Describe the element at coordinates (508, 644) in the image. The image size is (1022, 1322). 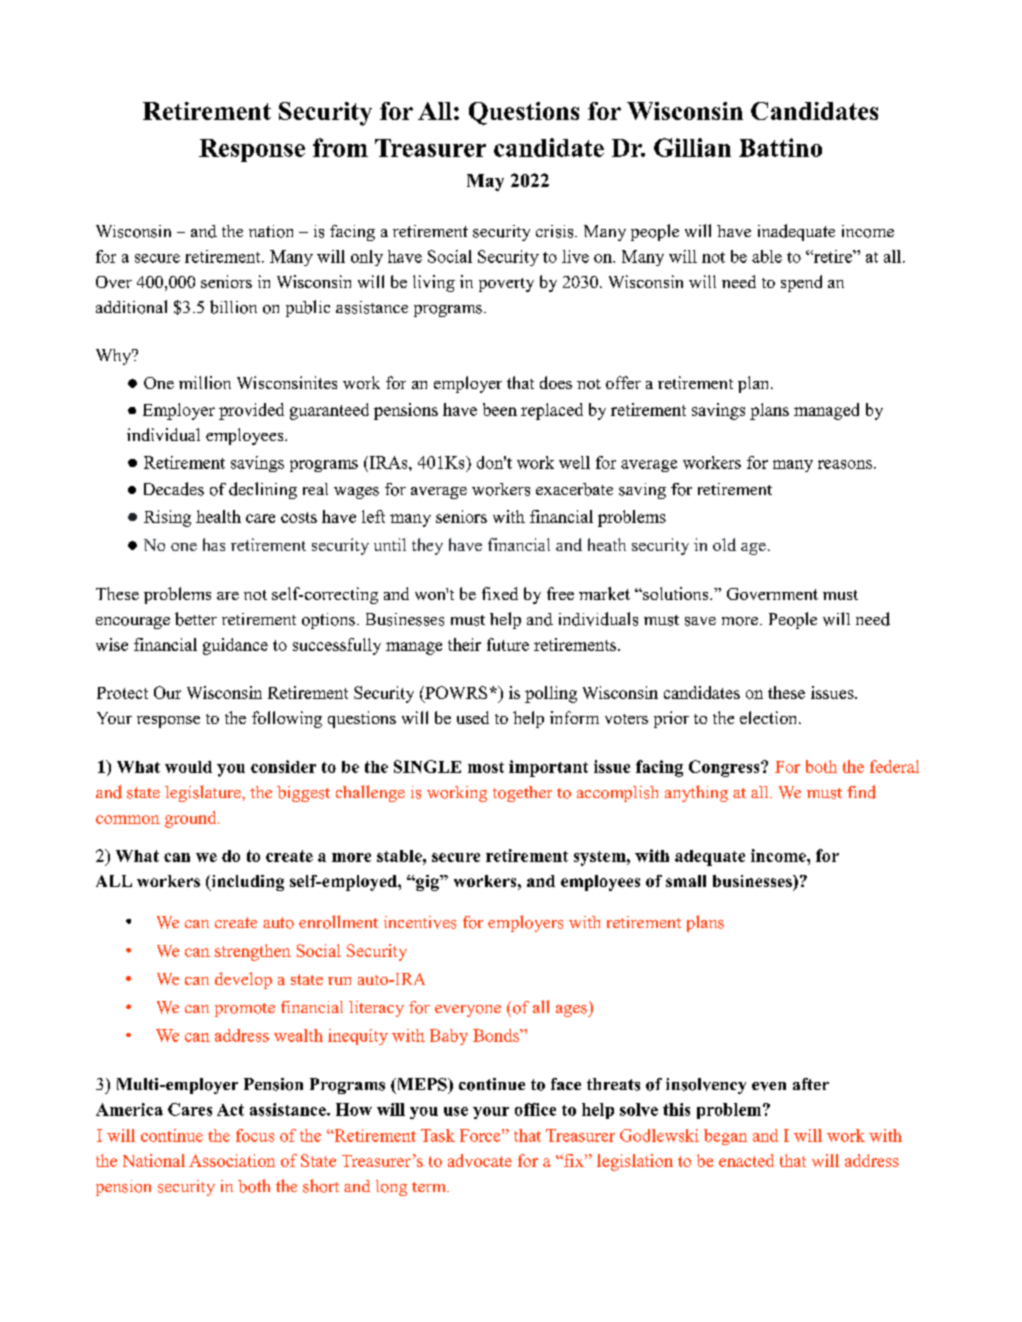
I see `future` at that location.
